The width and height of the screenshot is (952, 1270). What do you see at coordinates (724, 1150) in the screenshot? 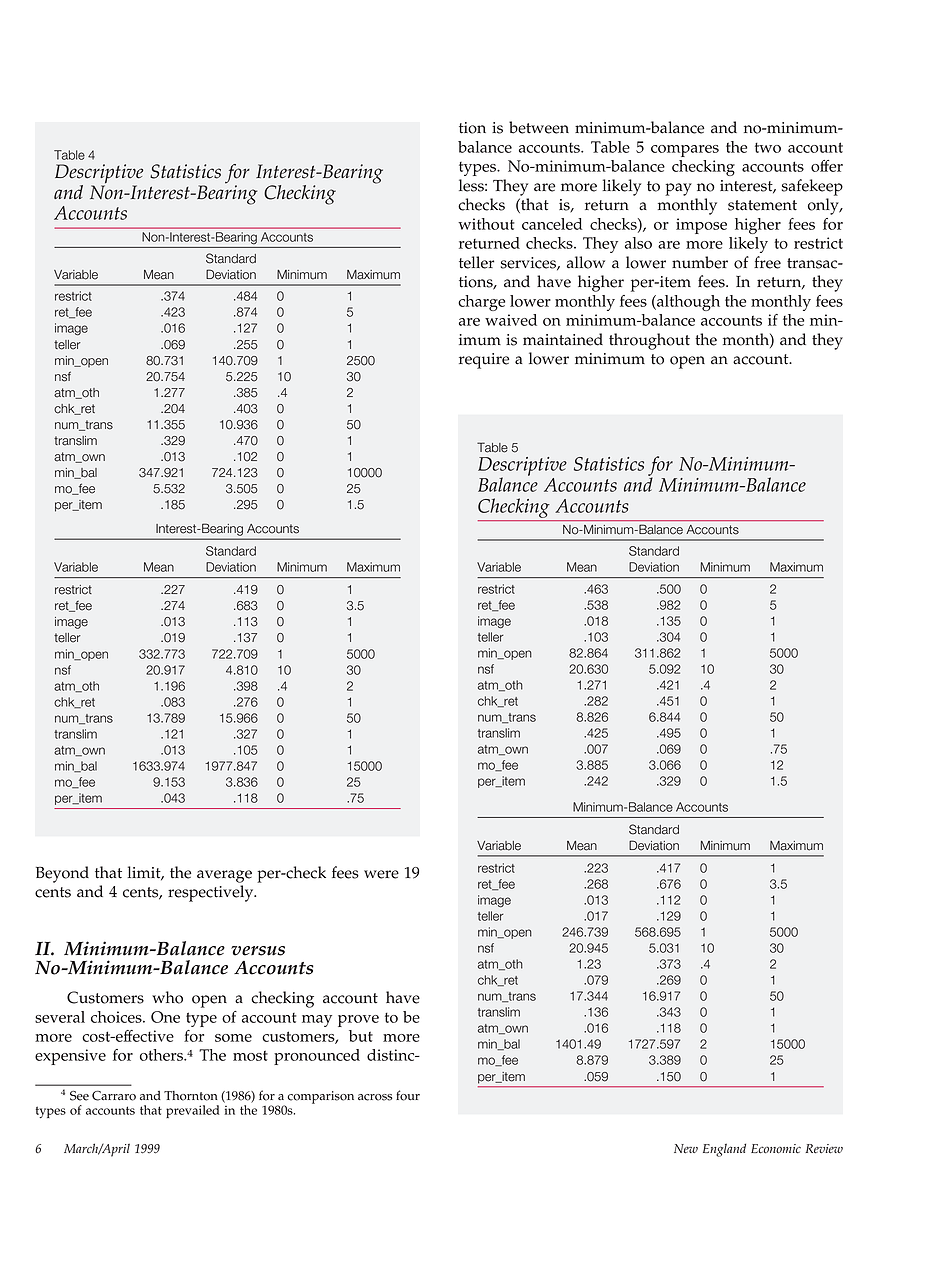
I see `England` at bounding box center [724, 1150].
